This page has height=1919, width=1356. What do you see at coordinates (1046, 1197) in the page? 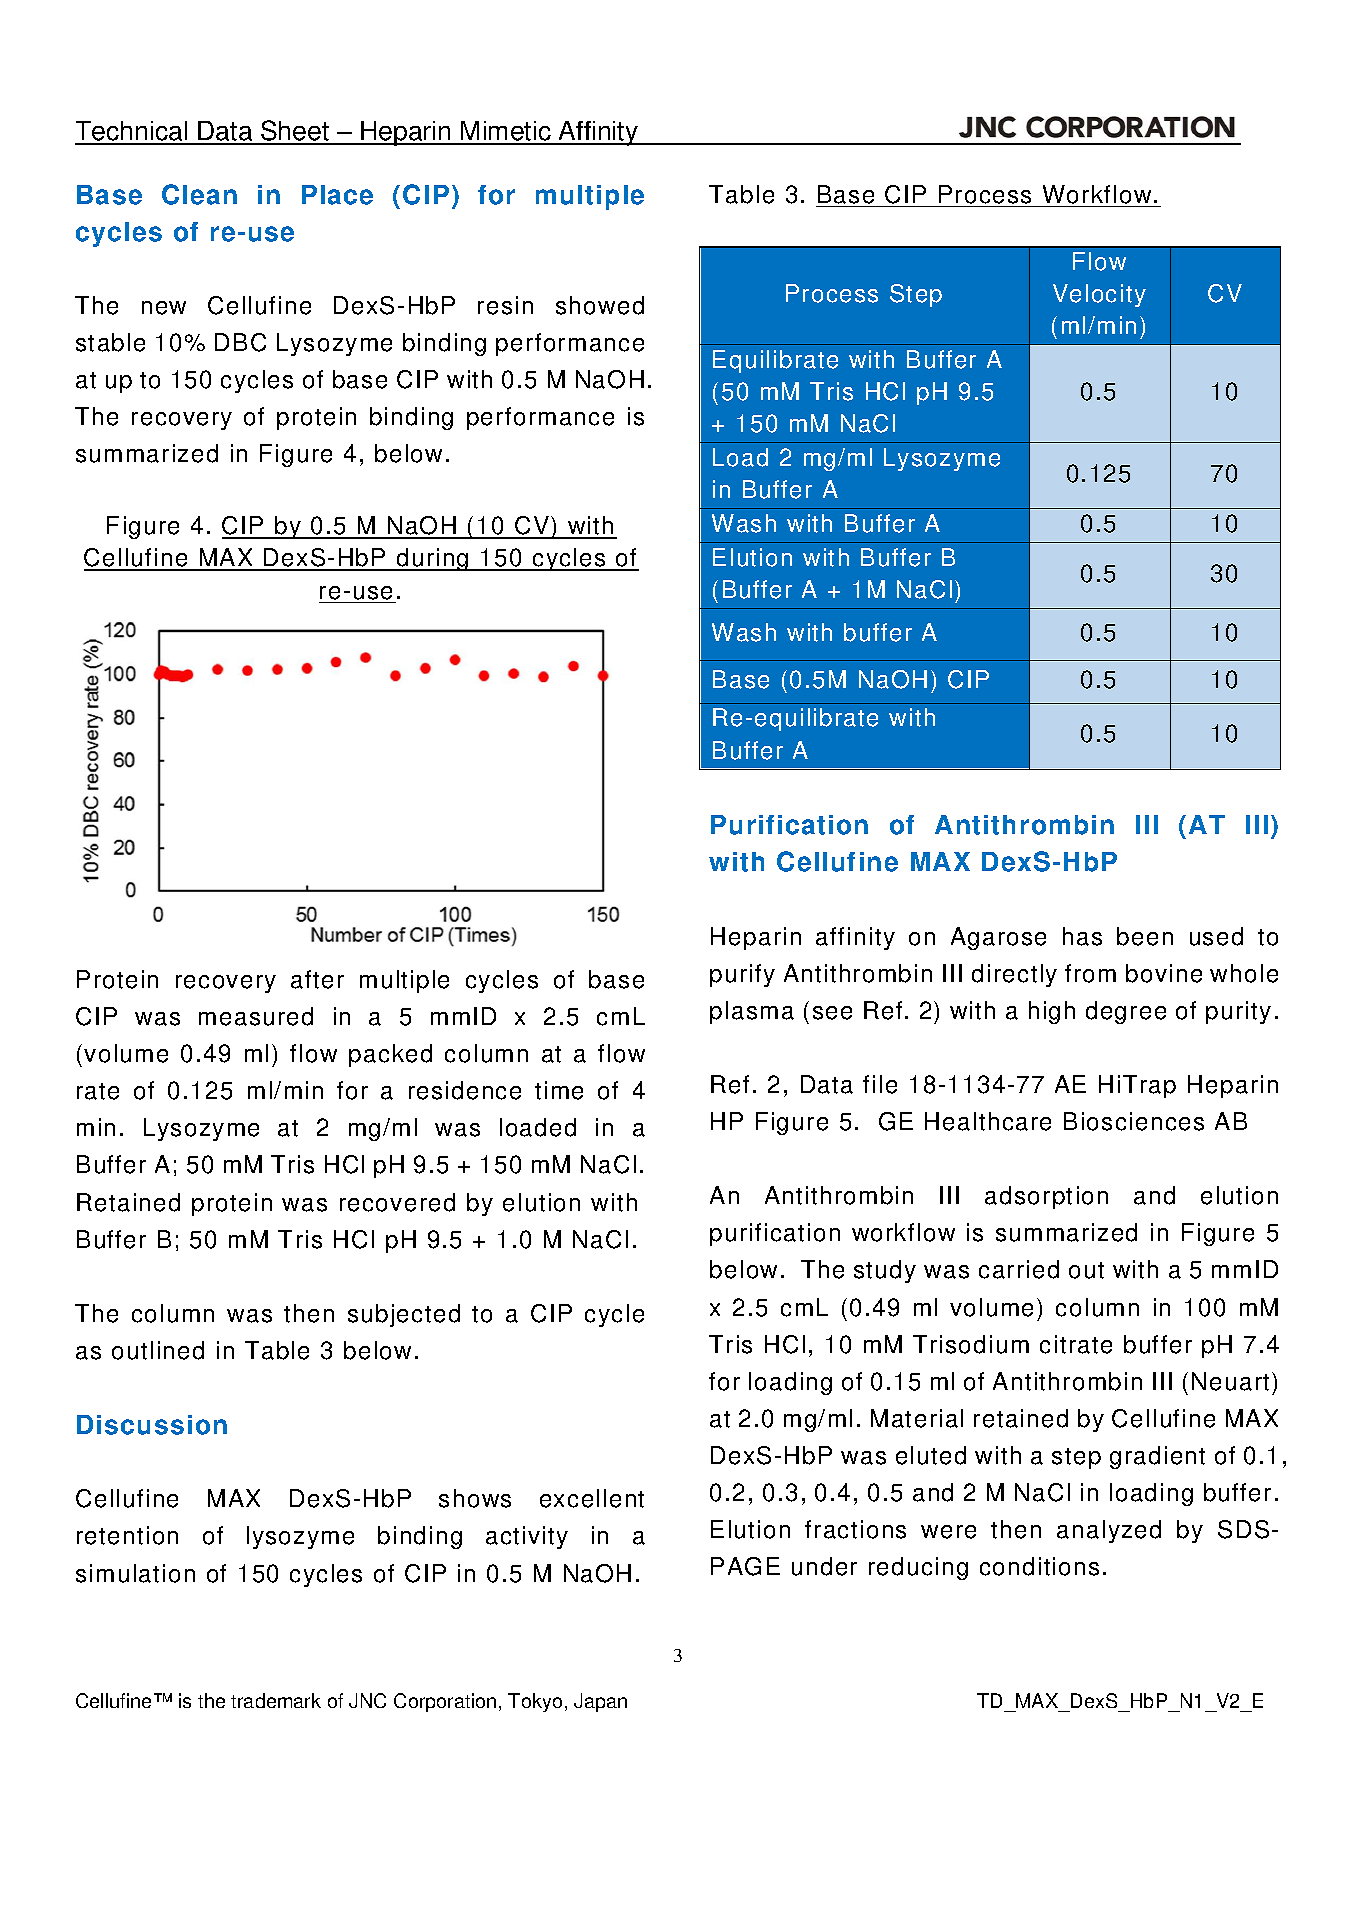
I see `adsorption` at bounding box center [1046, 1197].
